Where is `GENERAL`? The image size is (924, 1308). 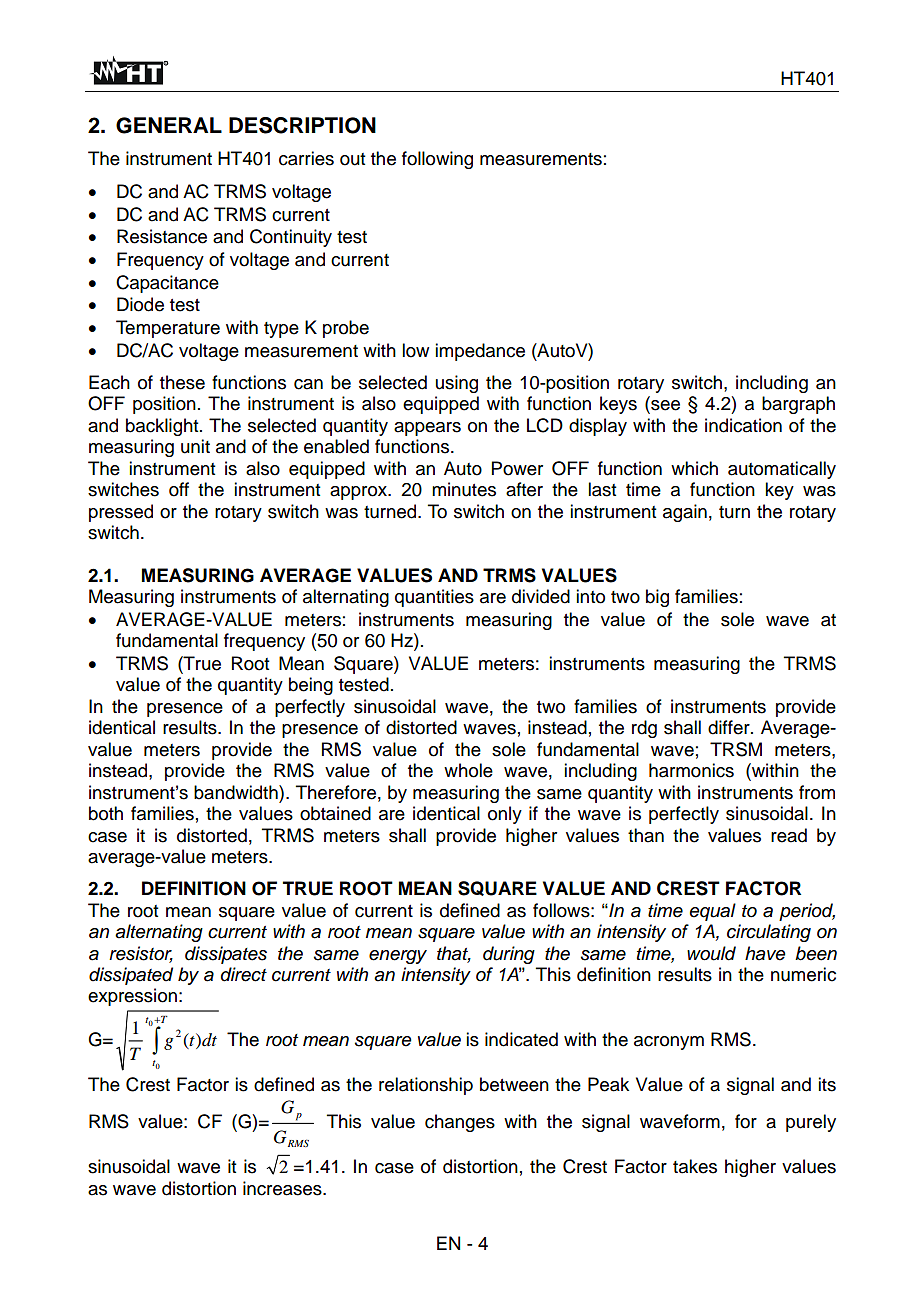 GENERAL is located at coordinates (169, 125).
